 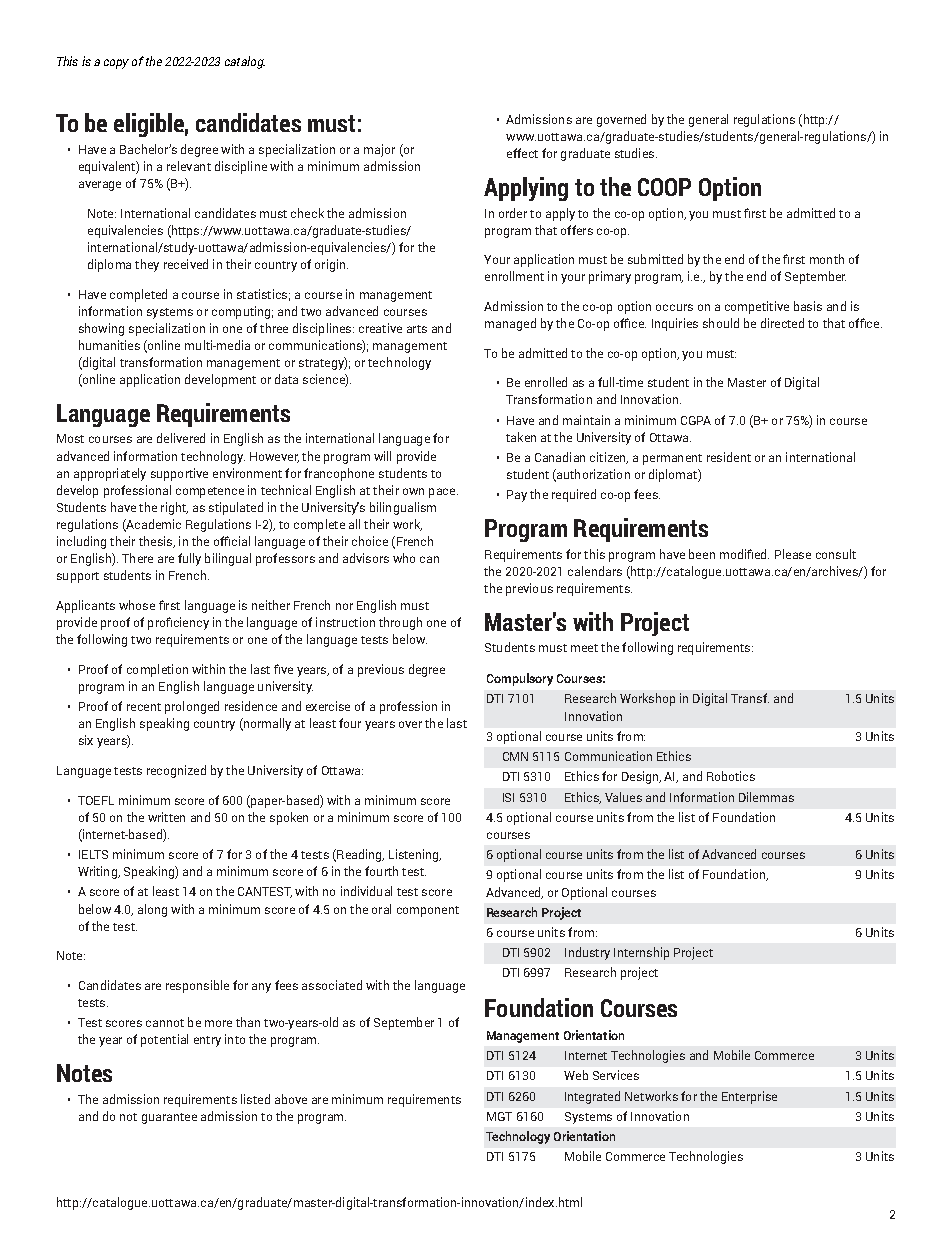 I want to click on written, so click(x=166, y=817).
